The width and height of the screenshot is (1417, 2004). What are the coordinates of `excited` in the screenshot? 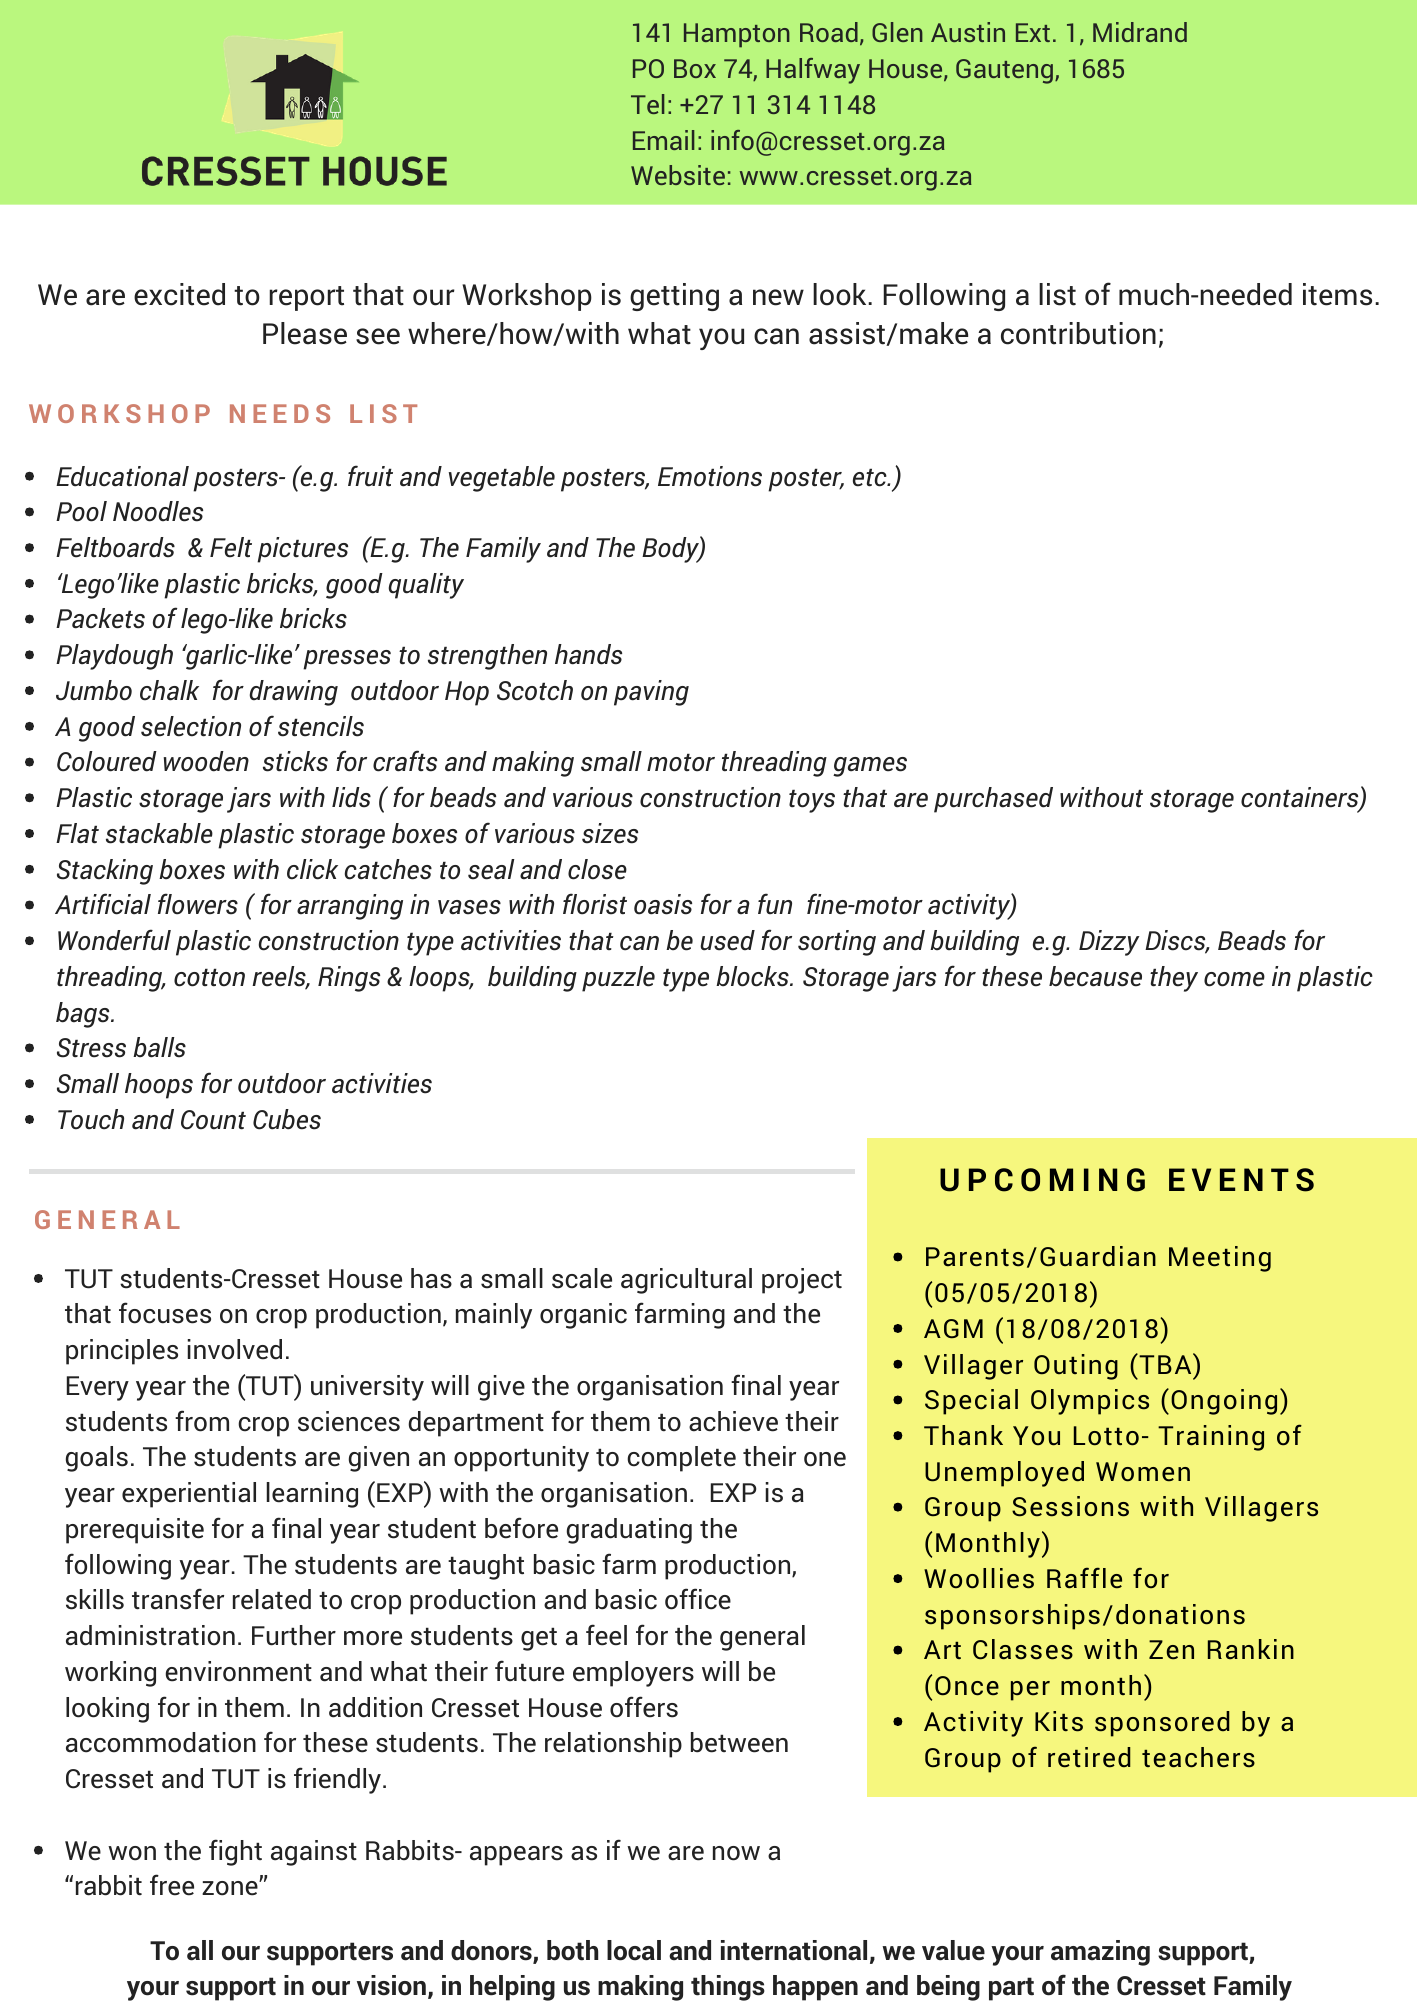 It's located at (179, 294).
